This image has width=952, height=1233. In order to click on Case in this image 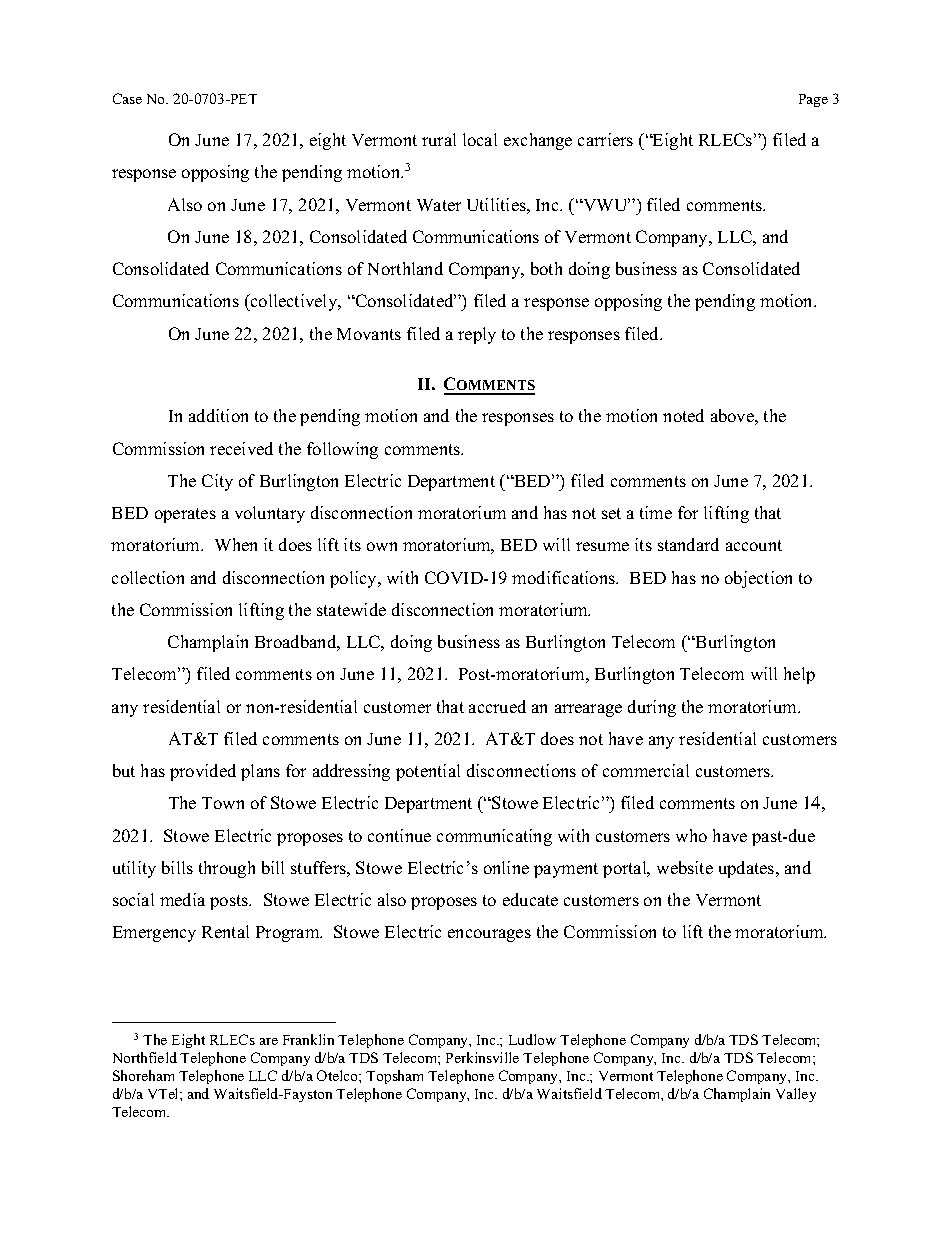, I will do `click(127, 98)`.
